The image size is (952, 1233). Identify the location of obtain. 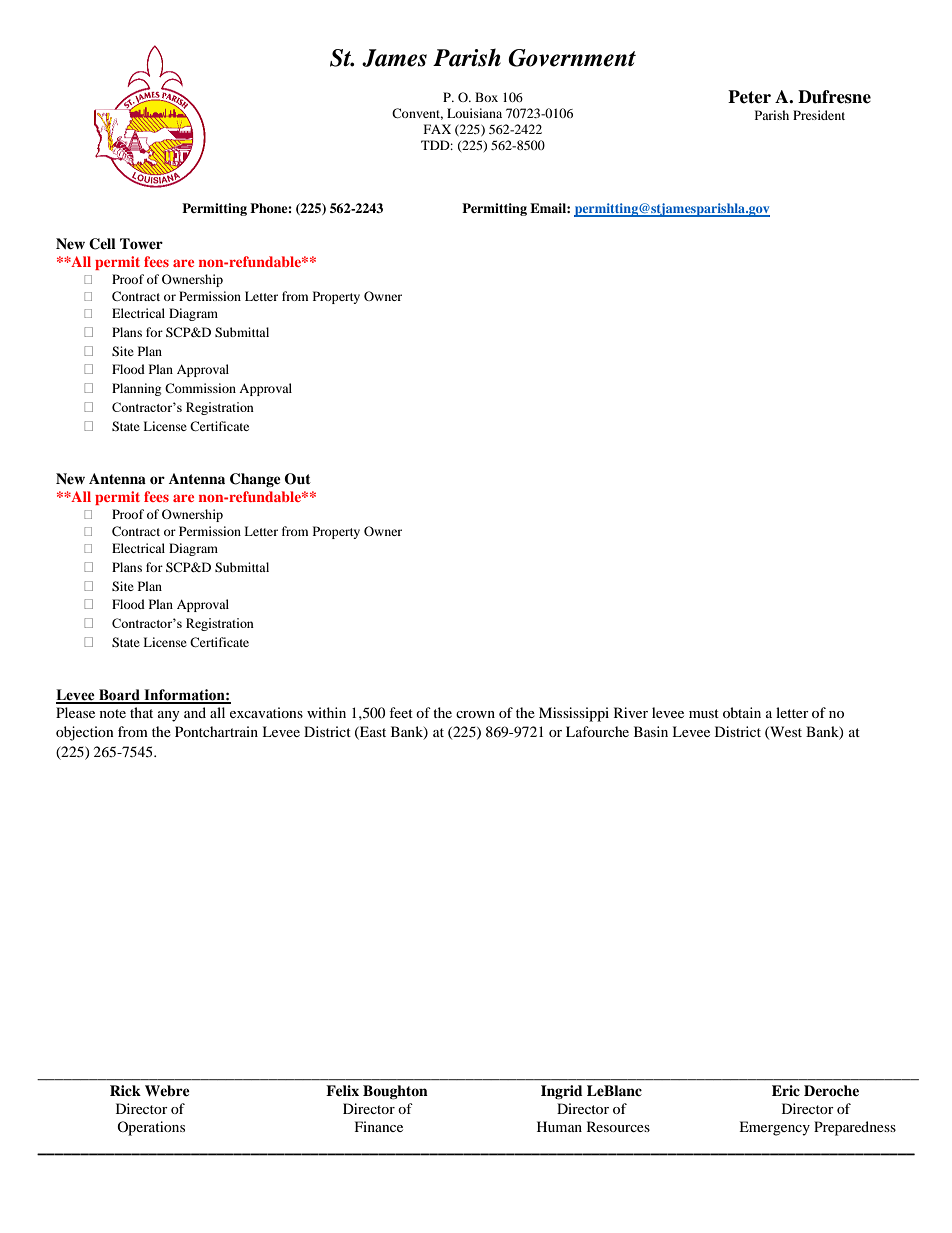
(742, 712).
